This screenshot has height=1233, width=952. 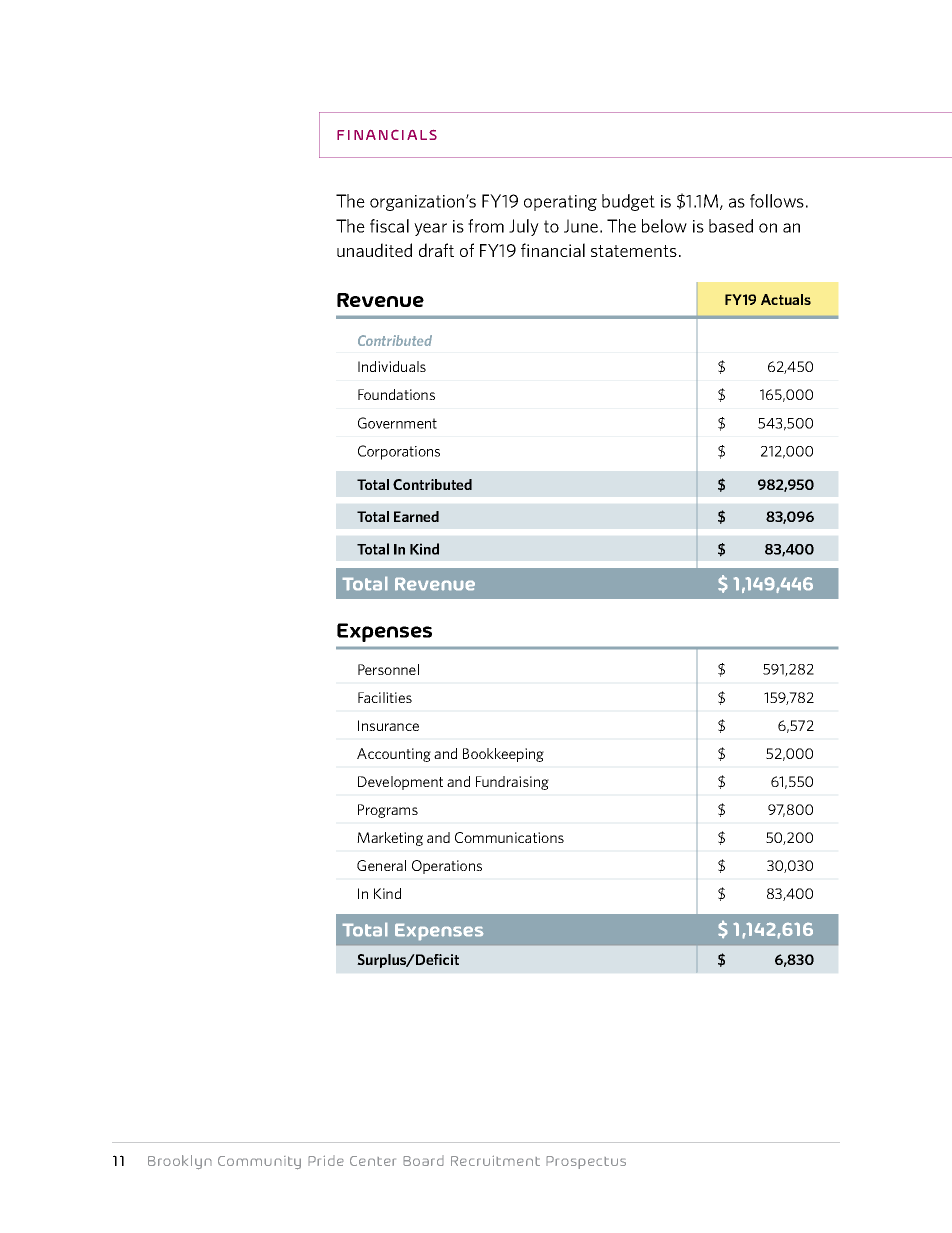 What do you see at coordinates (731, 226) in the screenshot?
I see `based` at bounding box center [731, 226].
